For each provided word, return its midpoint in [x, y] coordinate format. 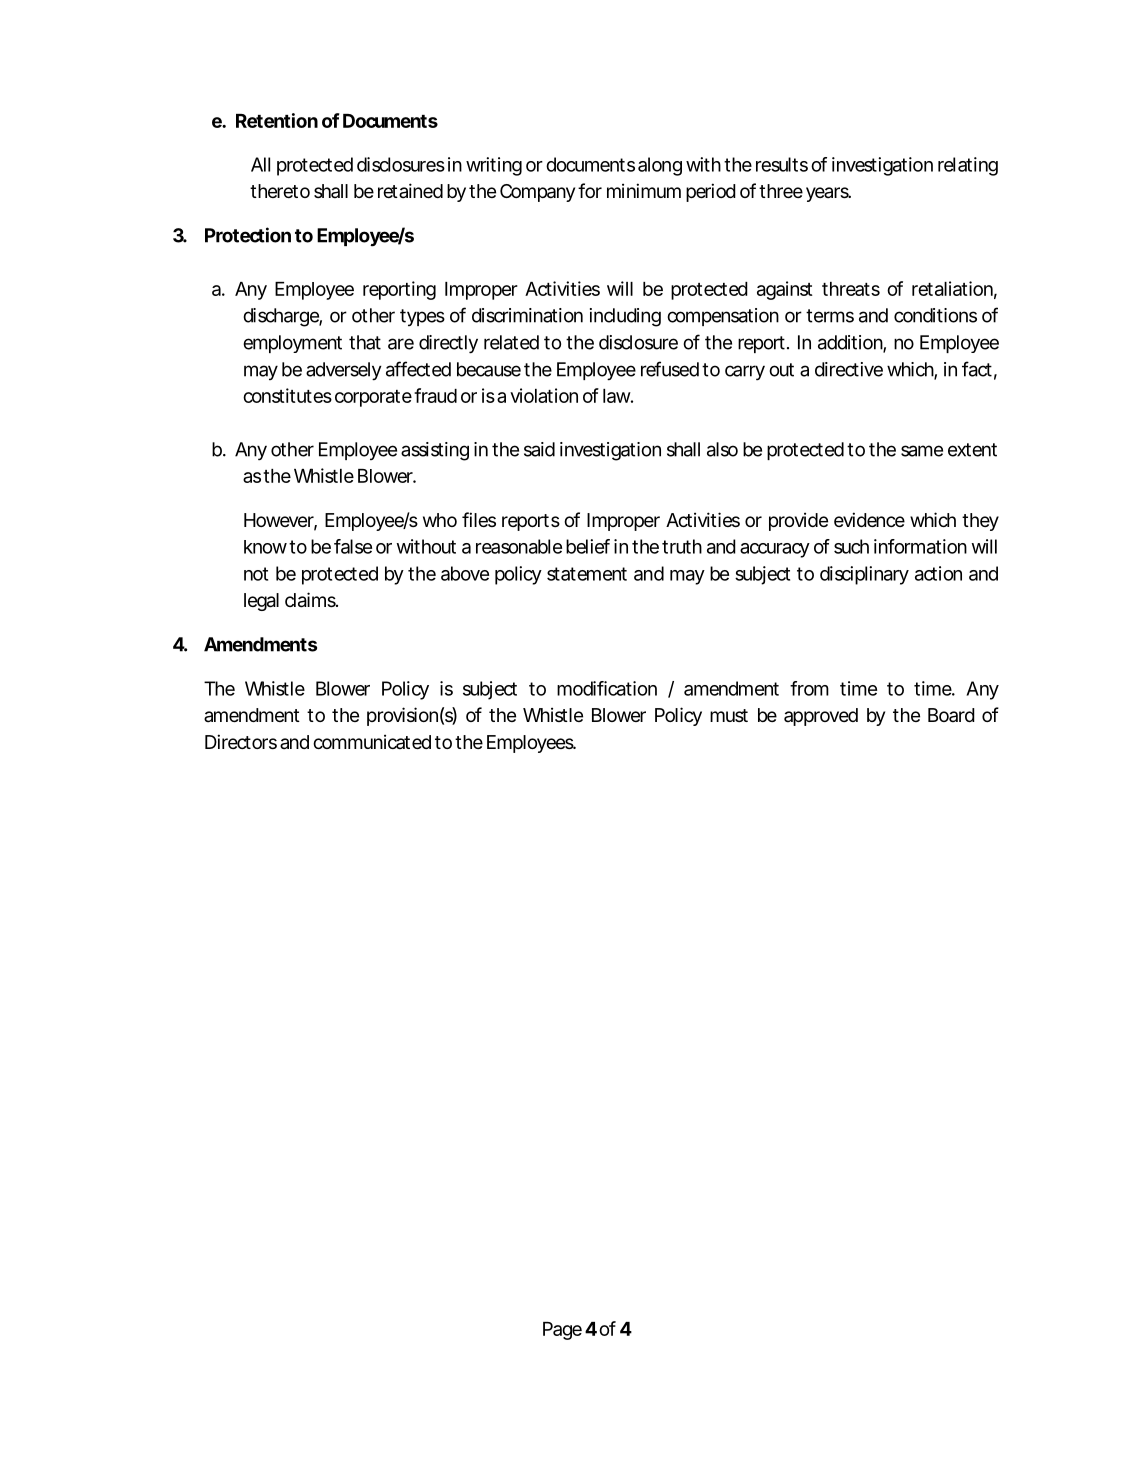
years [828, 194]
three [781, 191]
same [922, 451]
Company [537, 193]
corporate [373, 398]
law [617, 396]
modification [607, 688]
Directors [241, 741]
